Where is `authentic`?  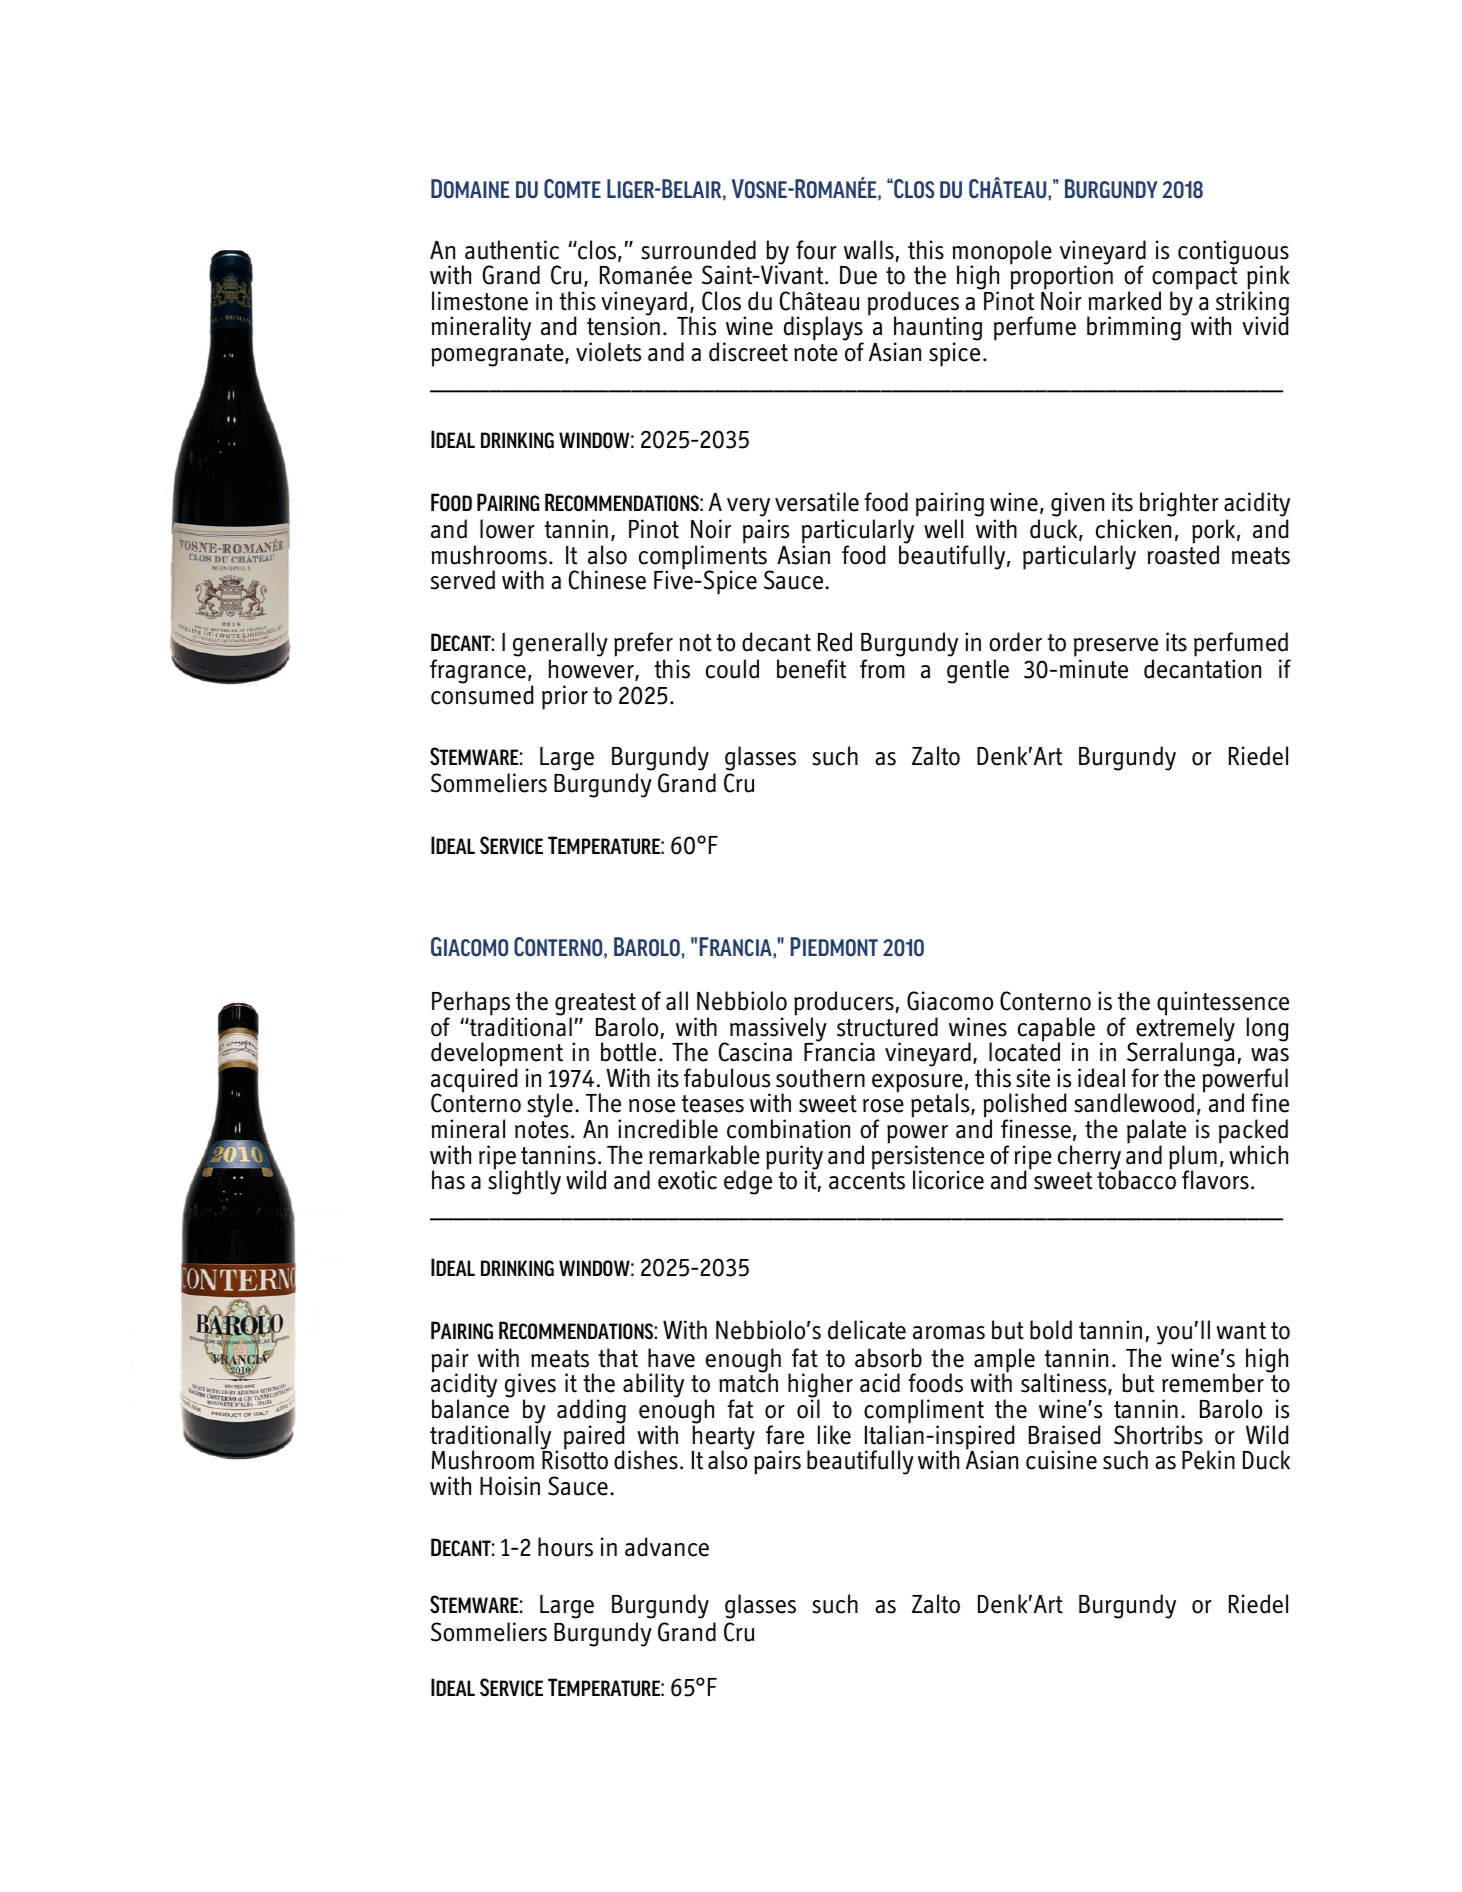
authentic is located at coordinates (512, 250).
